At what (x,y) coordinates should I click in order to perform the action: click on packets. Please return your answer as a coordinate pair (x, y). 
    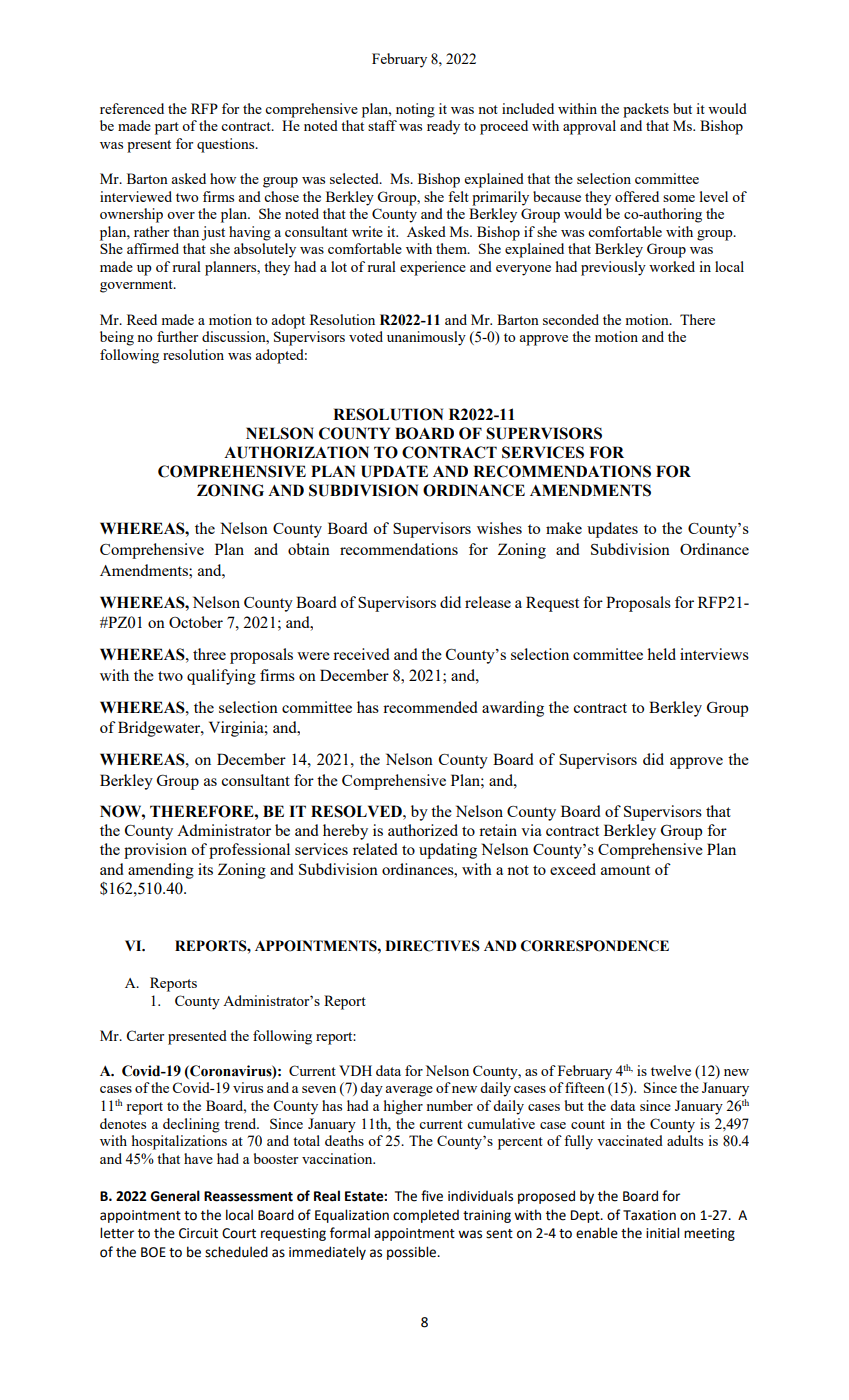
    Looking at the image, I should click on (646, 110).
